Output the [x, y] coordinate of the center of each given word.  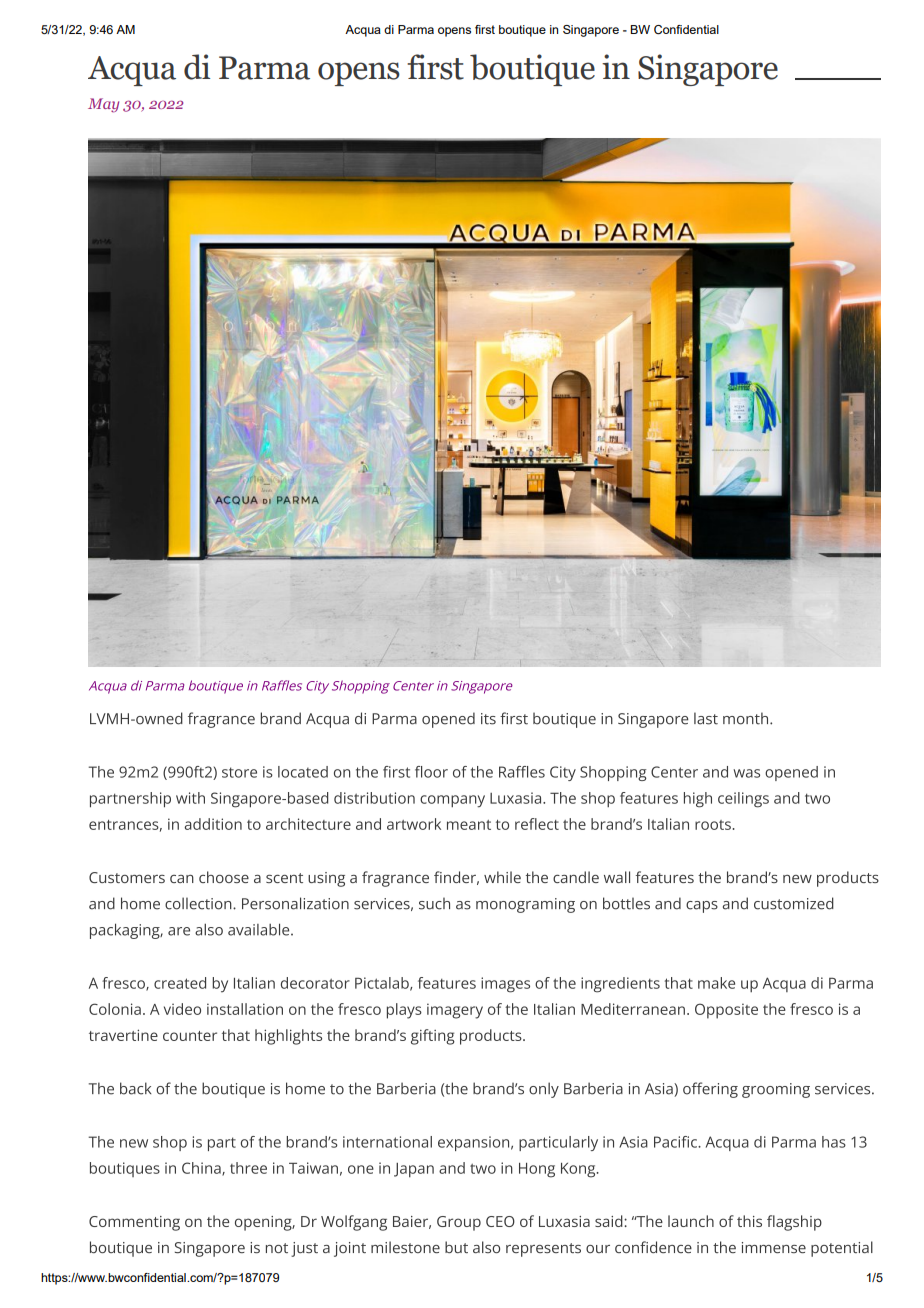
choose [224, 877]
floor [431, 772]
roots [713, 825]
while [502, 877]
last [706, 718]
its [488, 719]
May [103, 105]
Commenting [134, 1223]
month [747, 718]
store [239, 772]
